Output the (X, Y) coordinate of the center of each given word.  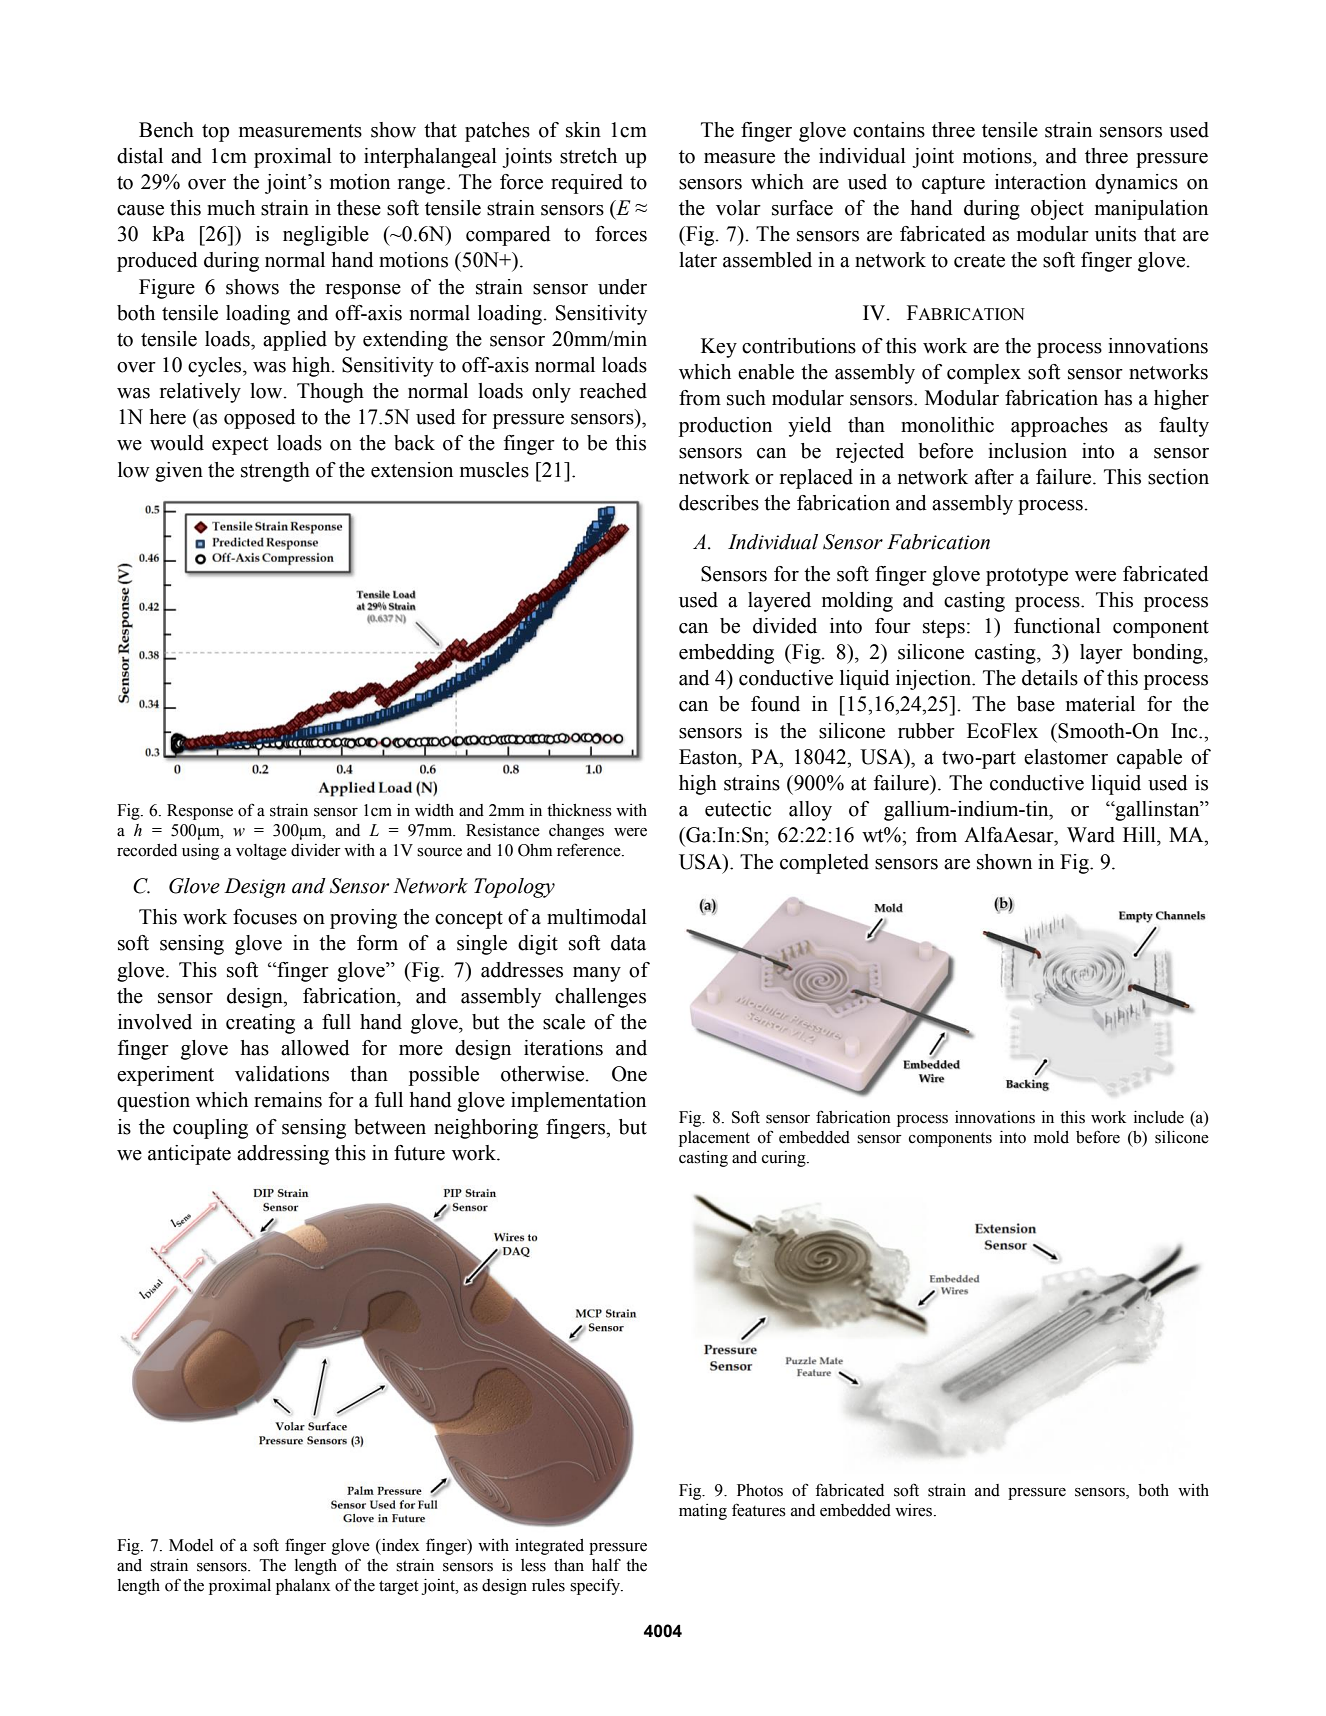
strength (275, 472)
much (231, 208)
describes (719, 503)
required (587, 184)
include (1159, 1117)
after (994, 477)
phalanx (303, 1587)
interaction (1040, 182)
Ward (1091, 835)
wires (913, 1510)
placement (714, 1139)
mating (703, 1512)
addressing (283, 1155)
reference (590, 850)
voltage (261, 852)
